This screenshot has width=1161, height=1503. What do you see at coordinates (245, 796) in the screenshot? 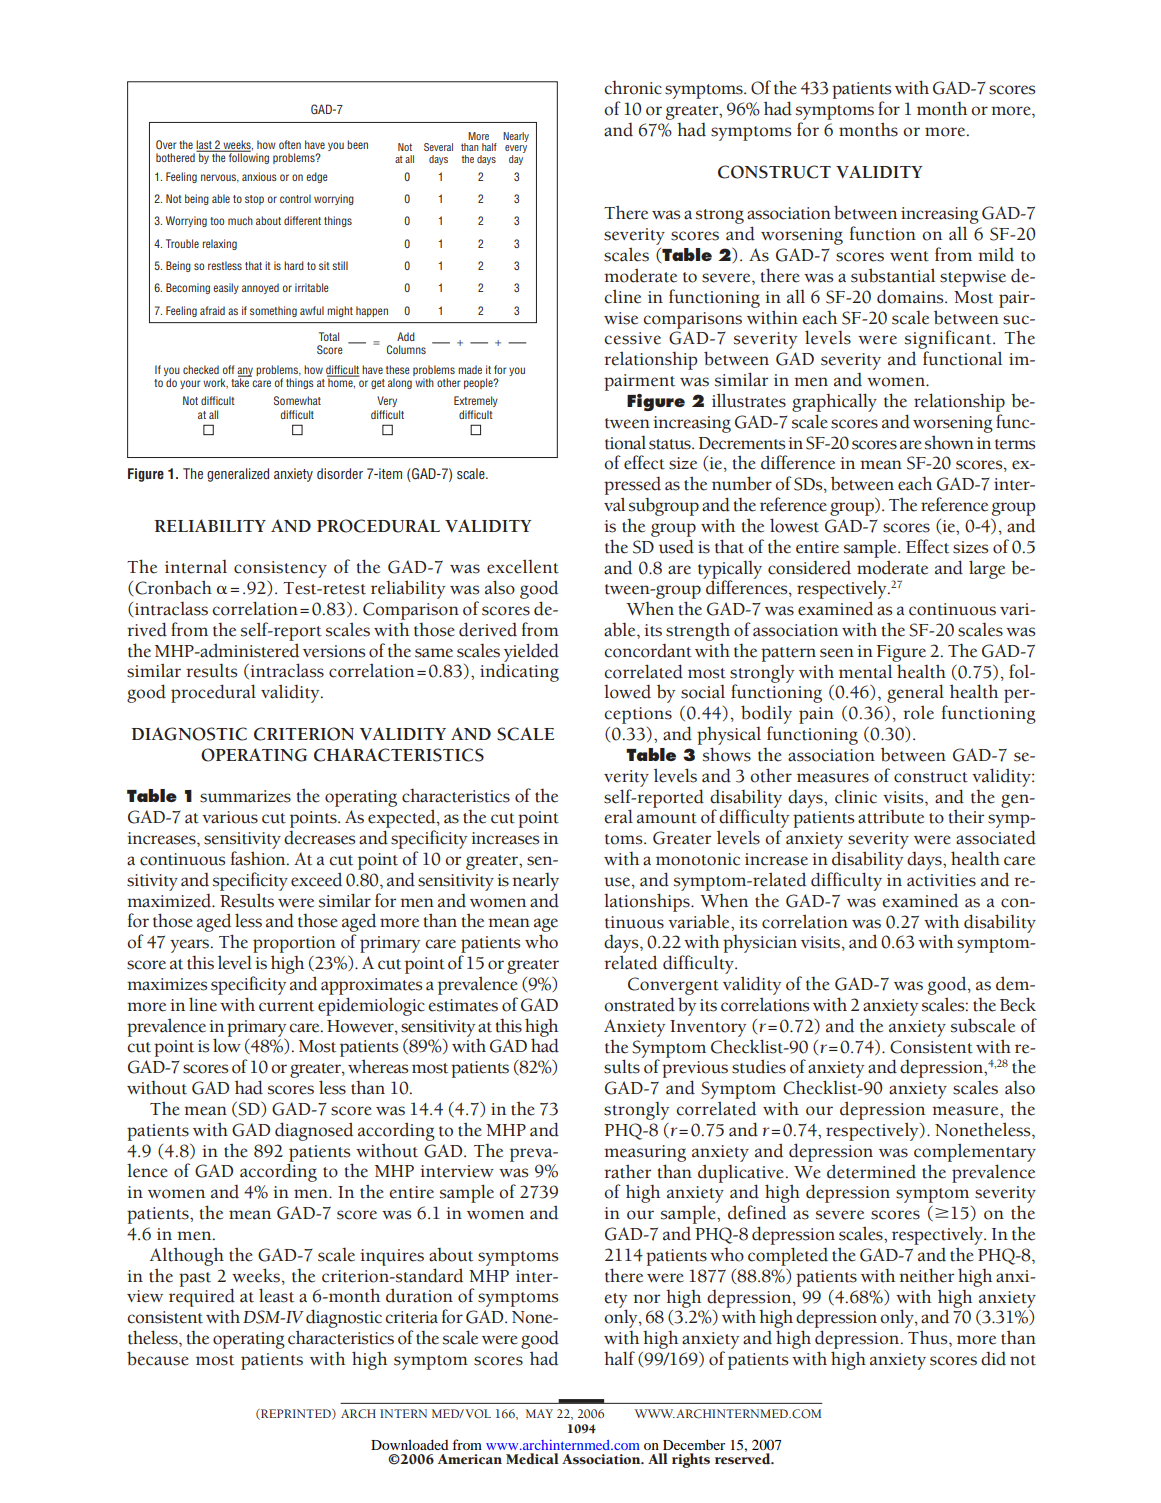
I see `summarizes` at bounding box center [245, 796].
